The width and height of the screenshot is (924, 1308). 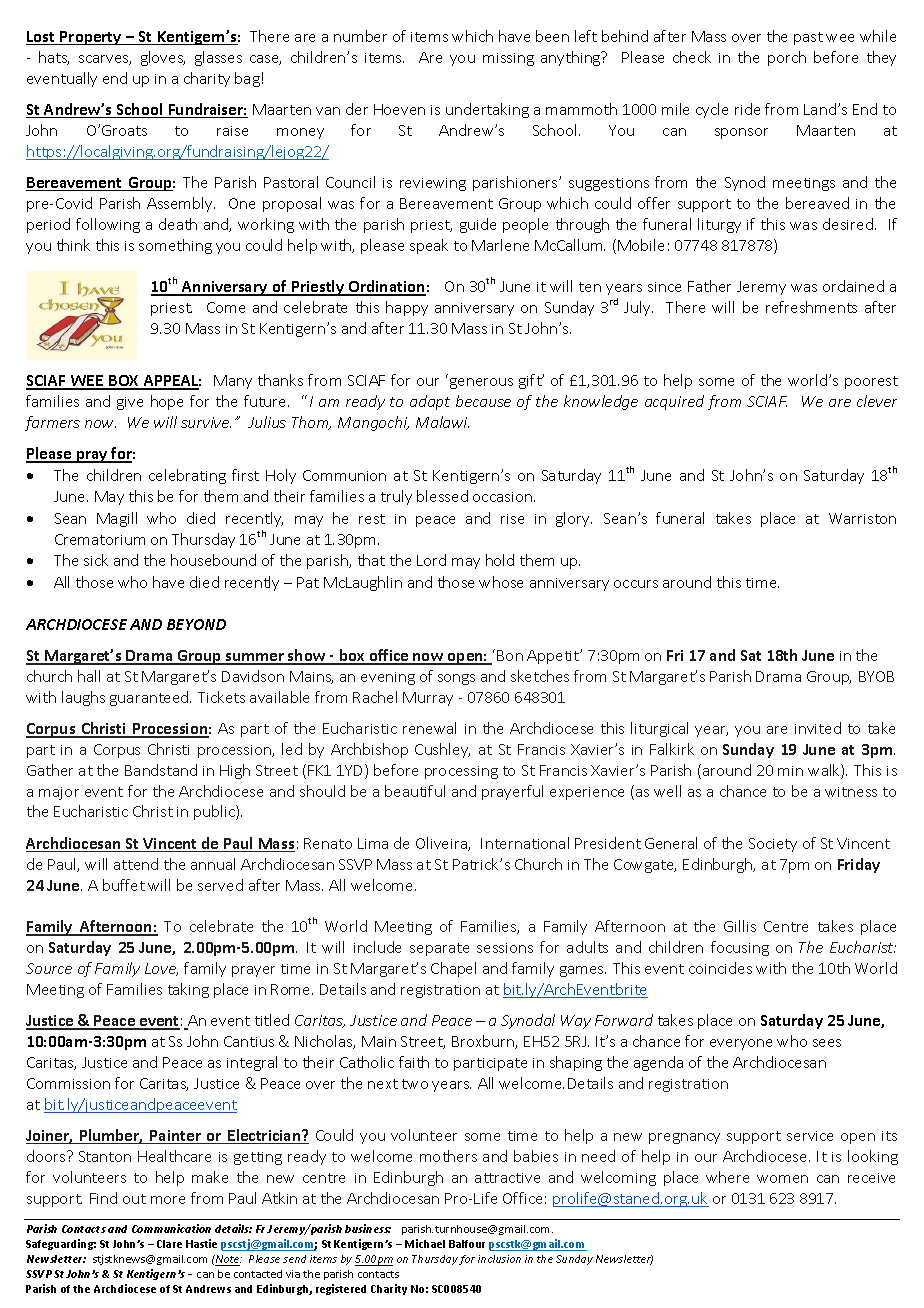 I want to click on missing, so click(x=508, y=59).
